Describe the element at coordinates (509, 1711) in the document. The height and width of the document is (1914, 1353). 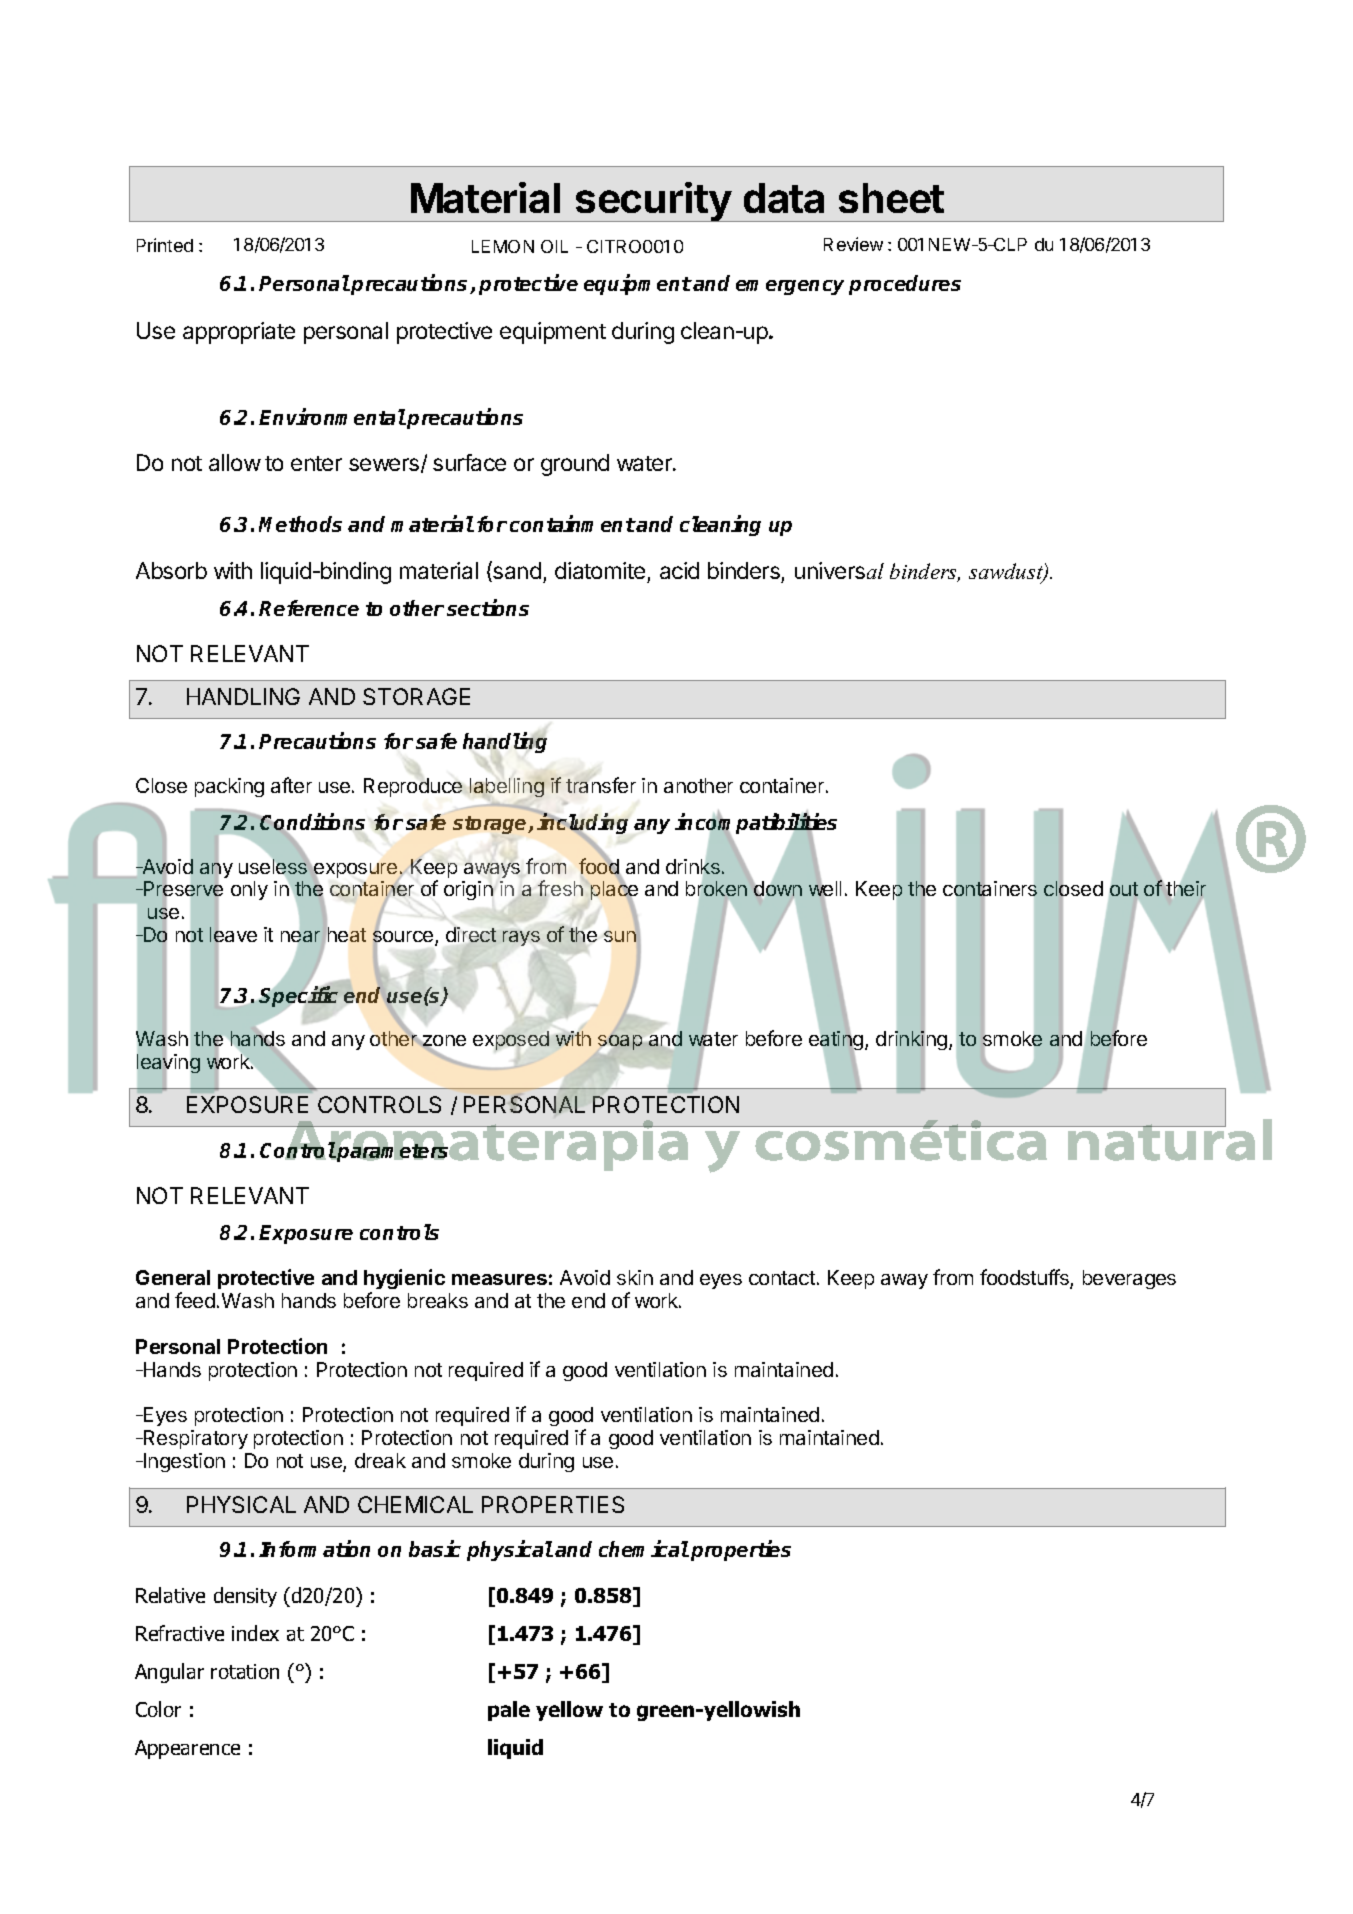
I see `pale` at that location.
